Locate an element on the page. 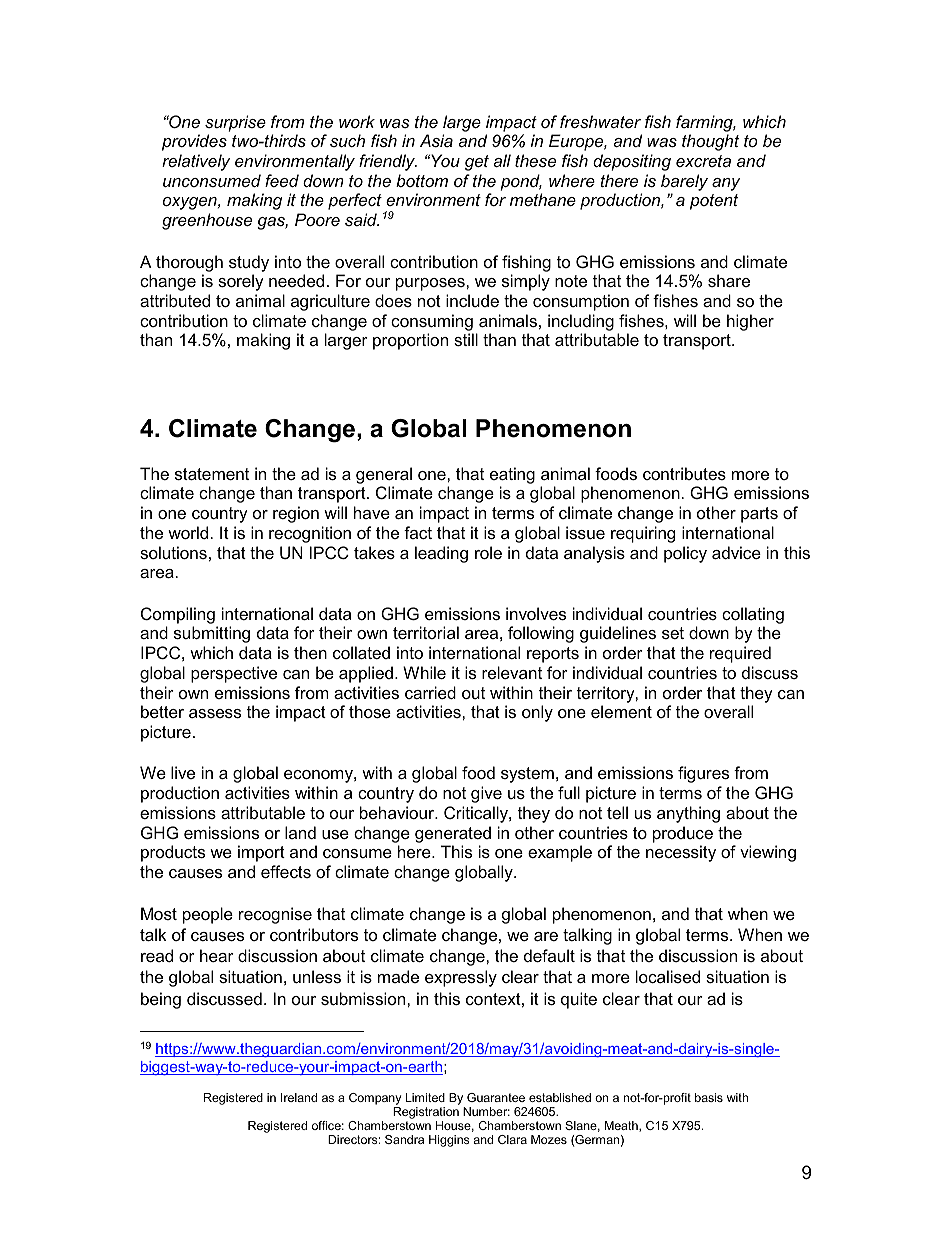 Image resolution: width=952 pixels, height=1233 pixels. territorial is located at coordinates (426, 632).
